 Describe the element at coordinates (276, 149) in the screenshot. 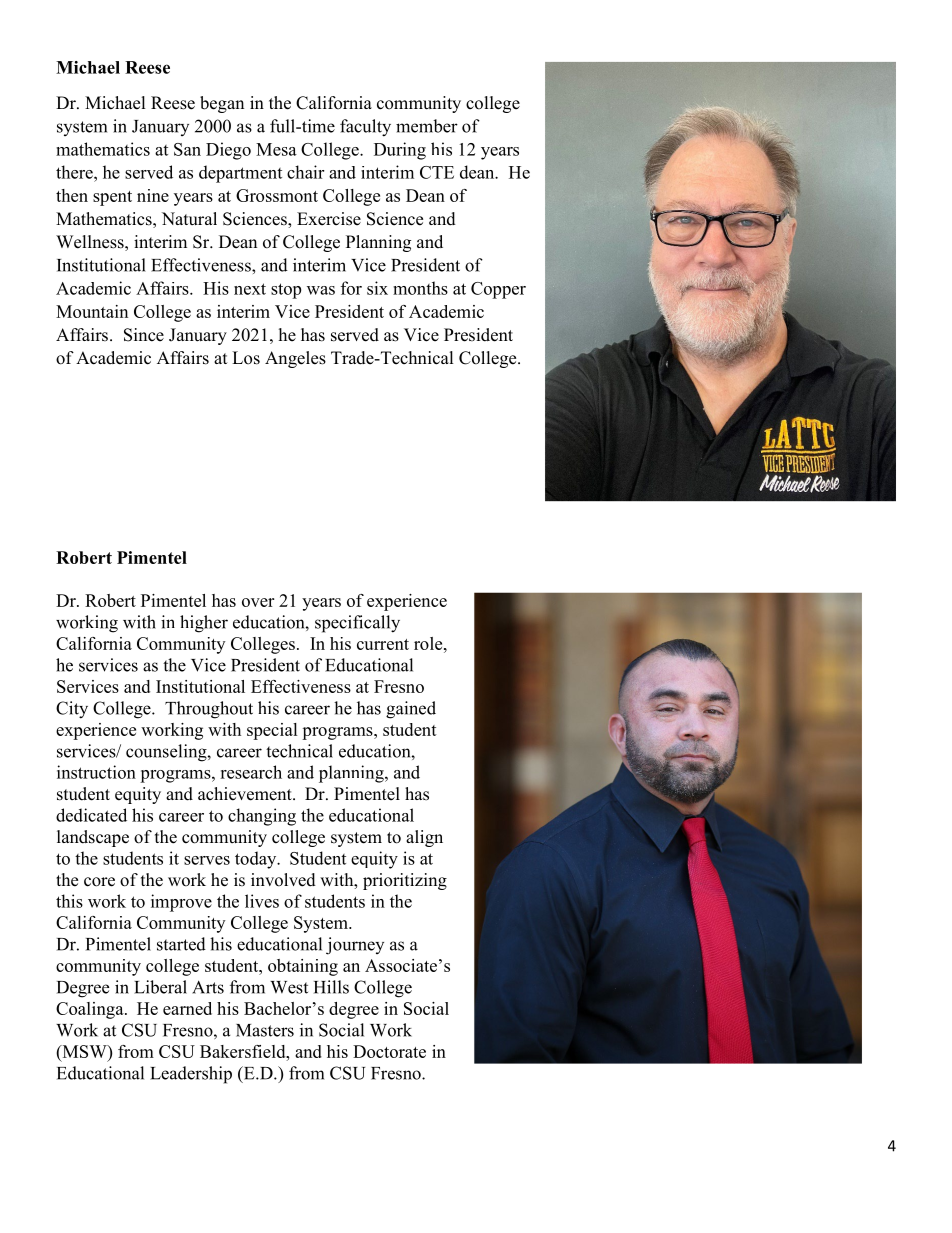

I see `Mesa` at that location.
